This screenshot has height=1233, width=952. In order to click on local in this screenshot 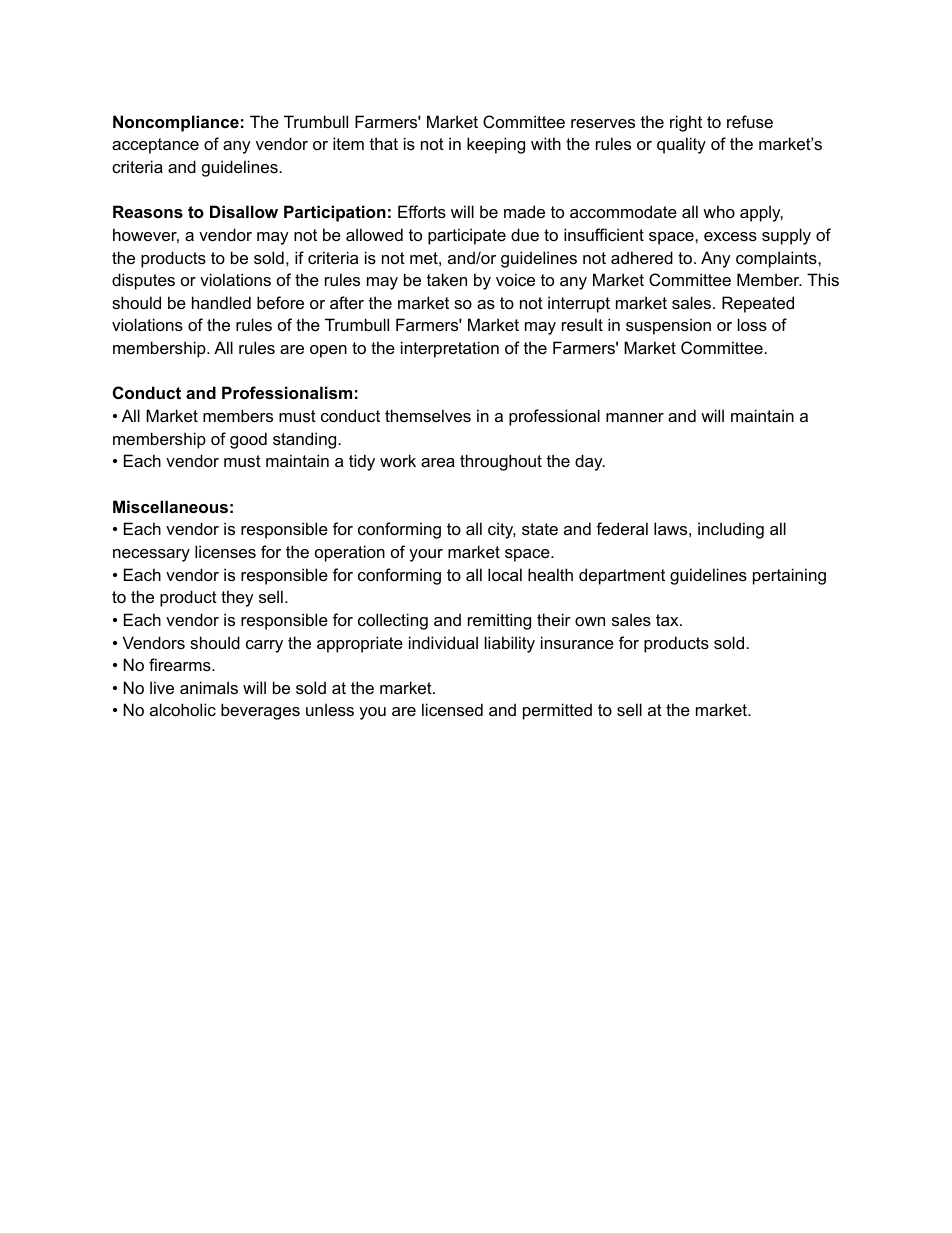, I will do `click(505, 574)`.
